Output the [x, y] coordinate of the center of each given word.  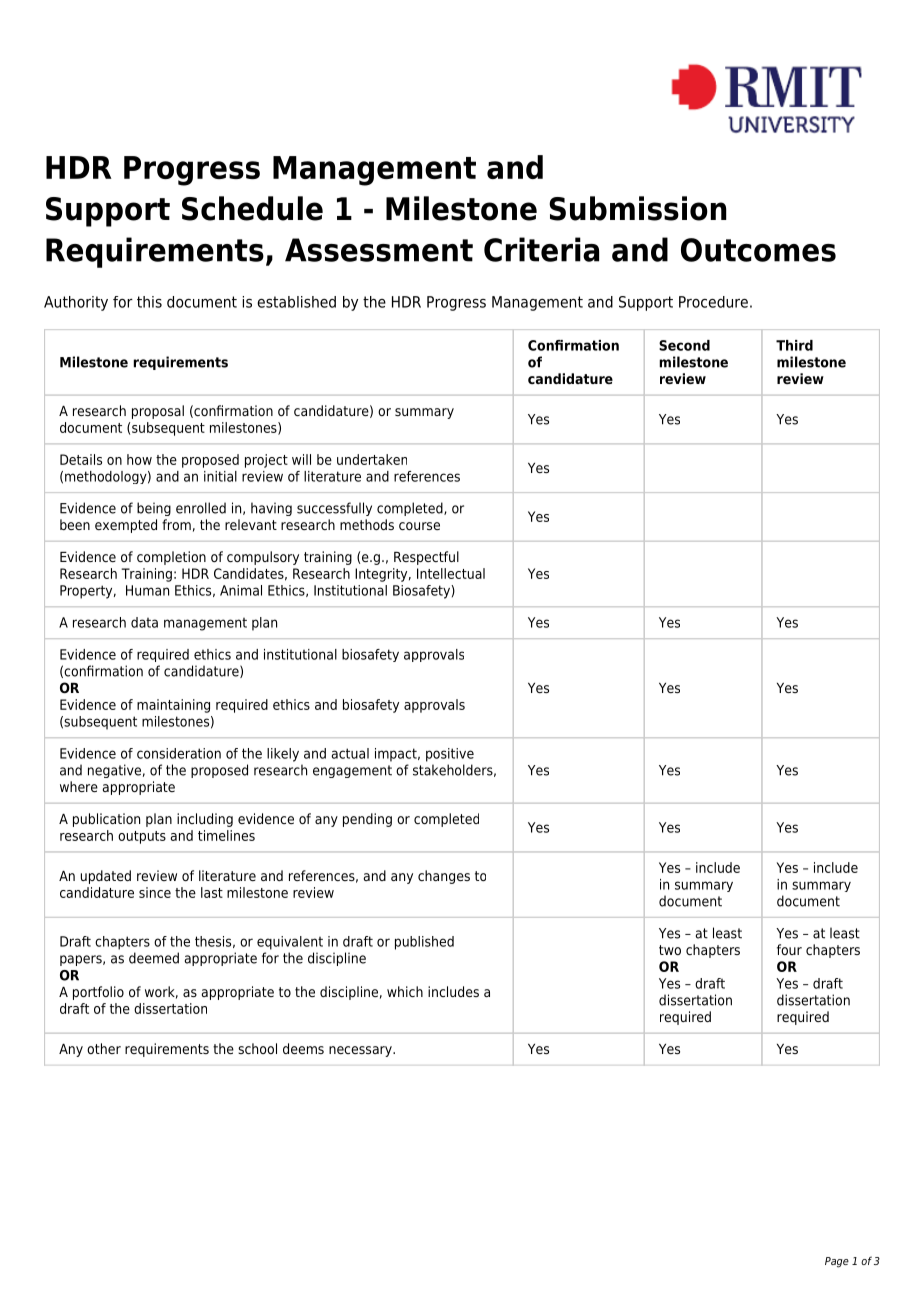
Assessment [379, 250]
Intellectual [451, 573]
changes [444, 877]
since [155, 892]
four [789, 949]
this [149, 302]
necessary [361, 1051]
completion [171, 558]
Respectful [426, 558]
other [104, 1048]
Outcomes [758, 250]
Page [837, 1262]
